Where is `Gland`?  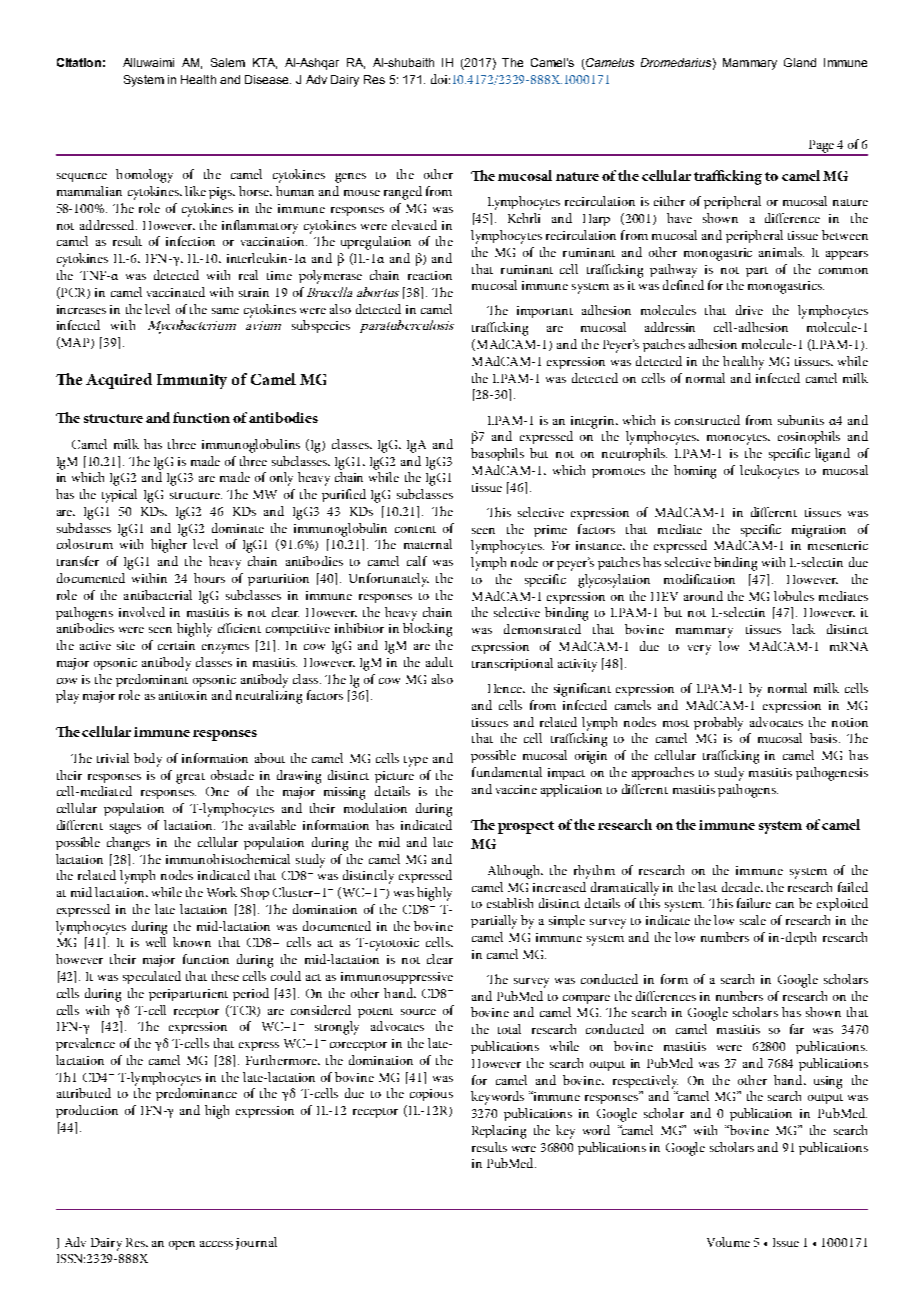 Gland is located at coordinates (800, 62).
